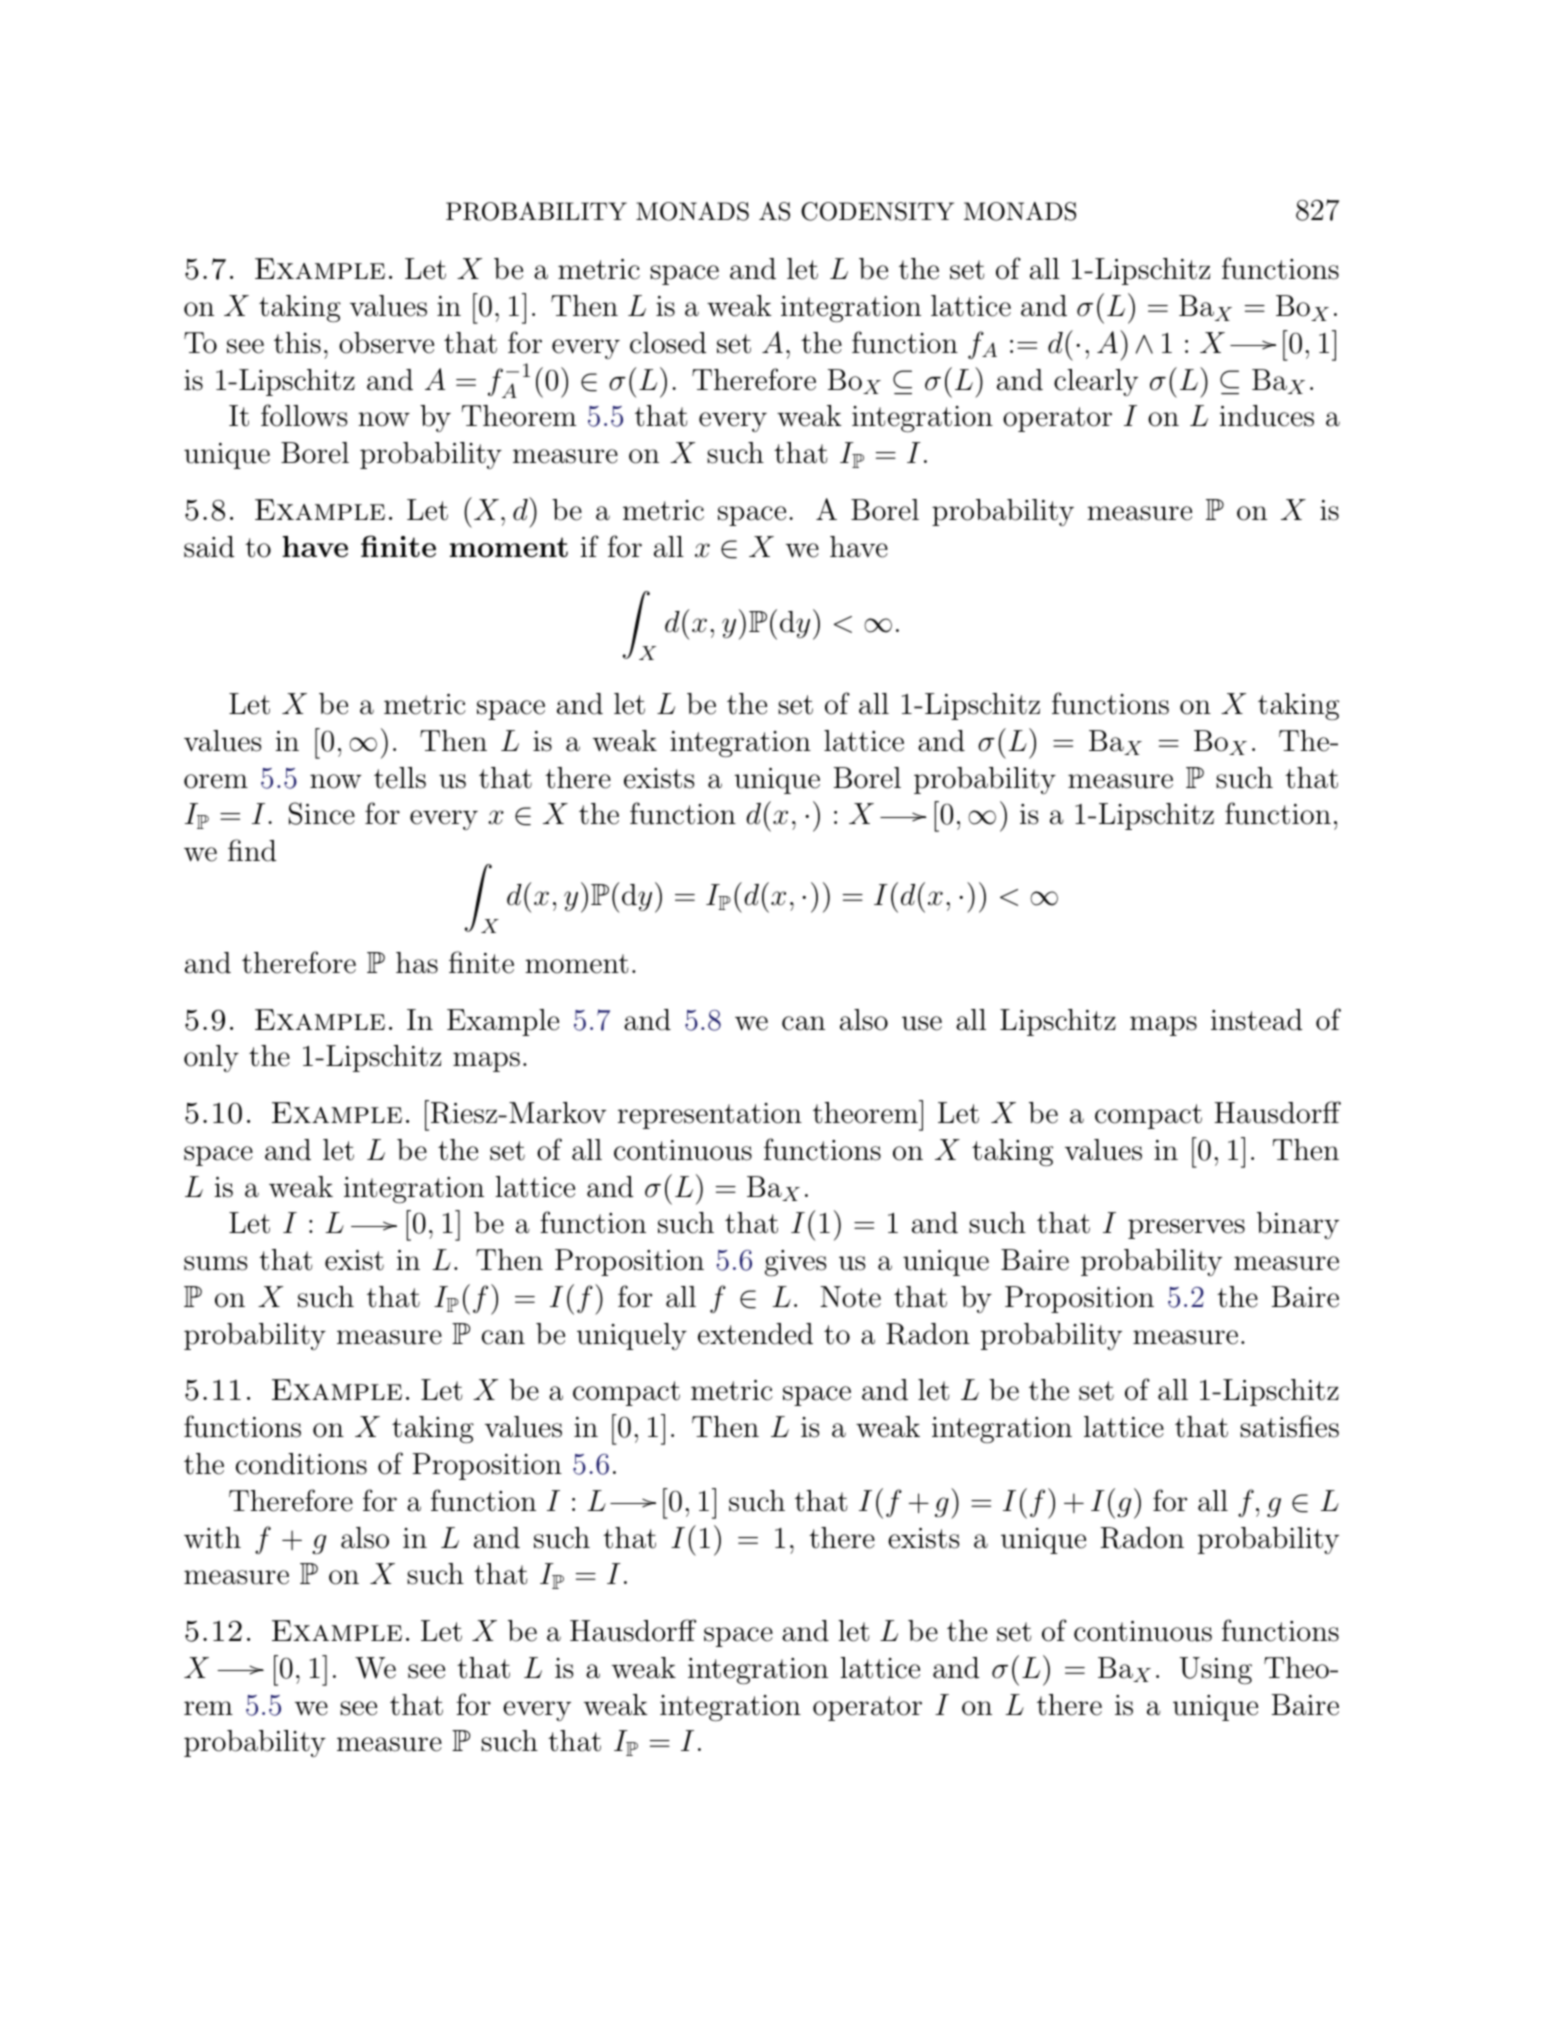 The height and width of the screenshot is (2019, 1560). What do you see at coordinates (668, 343) in the screenshot?
I see `closed` at bounding box center [668, 343].
